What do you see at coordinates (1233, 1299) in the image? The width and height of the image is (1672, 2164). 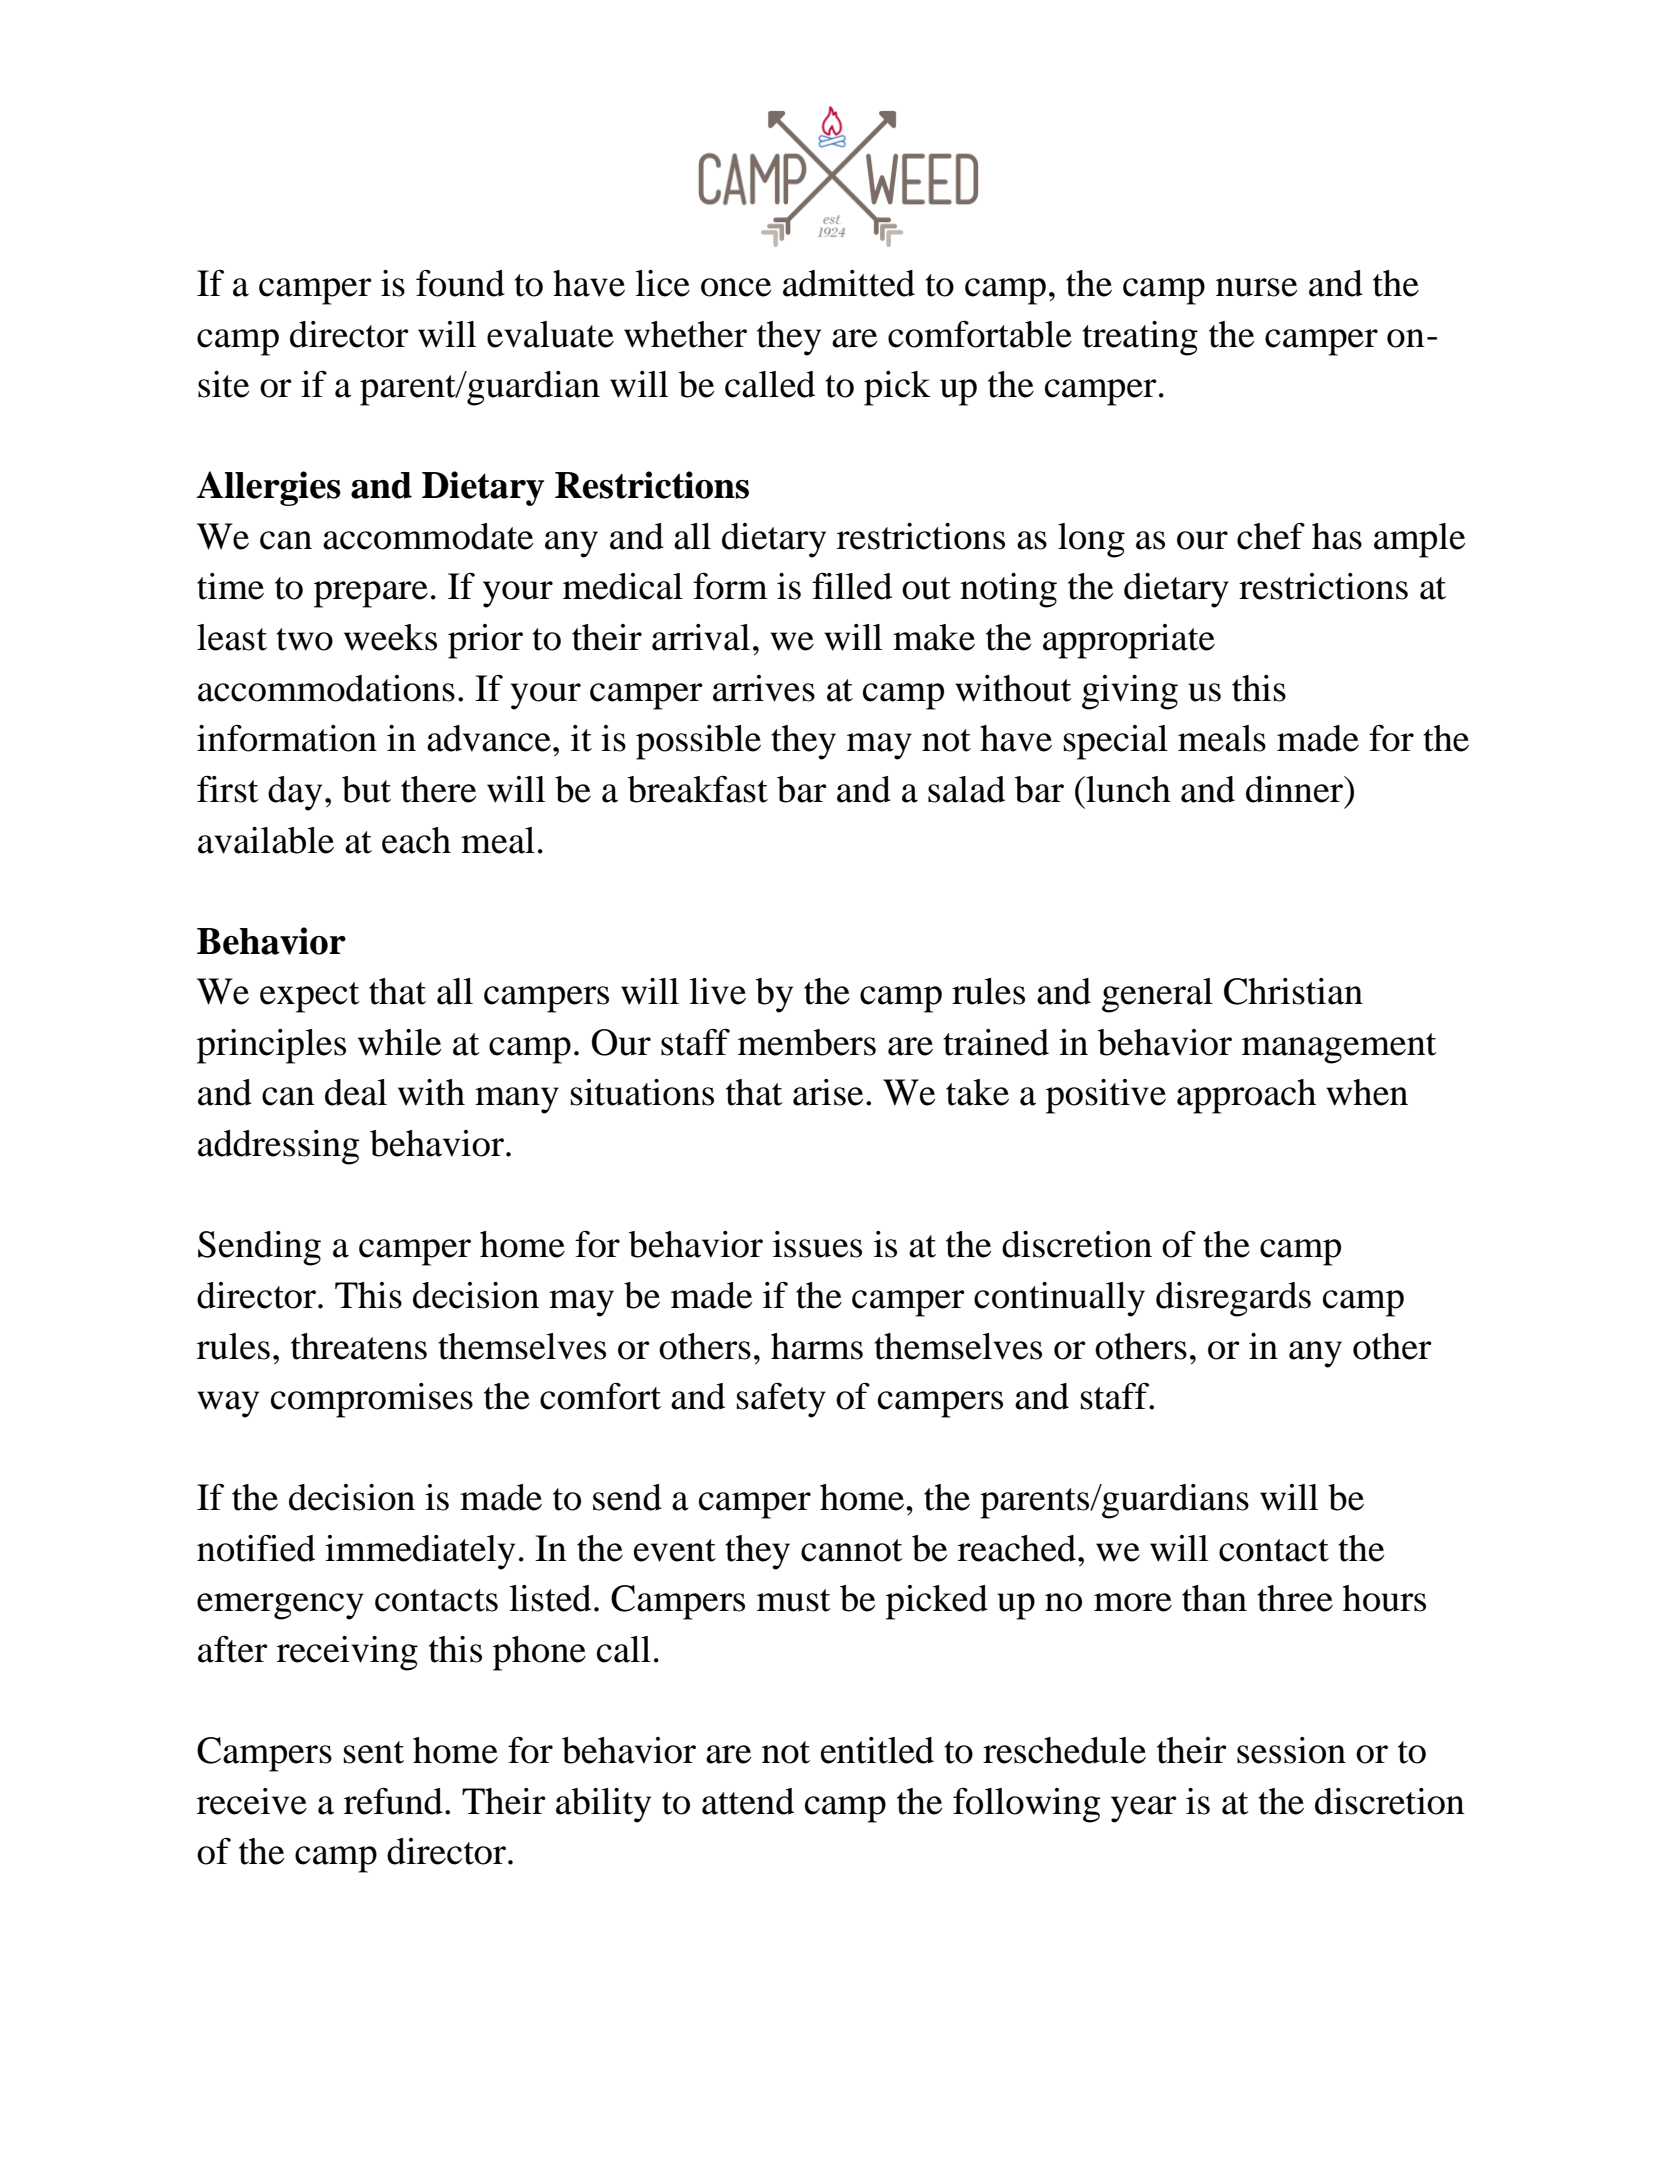 I see `disregards` at bounding box center [1233, 1299].
